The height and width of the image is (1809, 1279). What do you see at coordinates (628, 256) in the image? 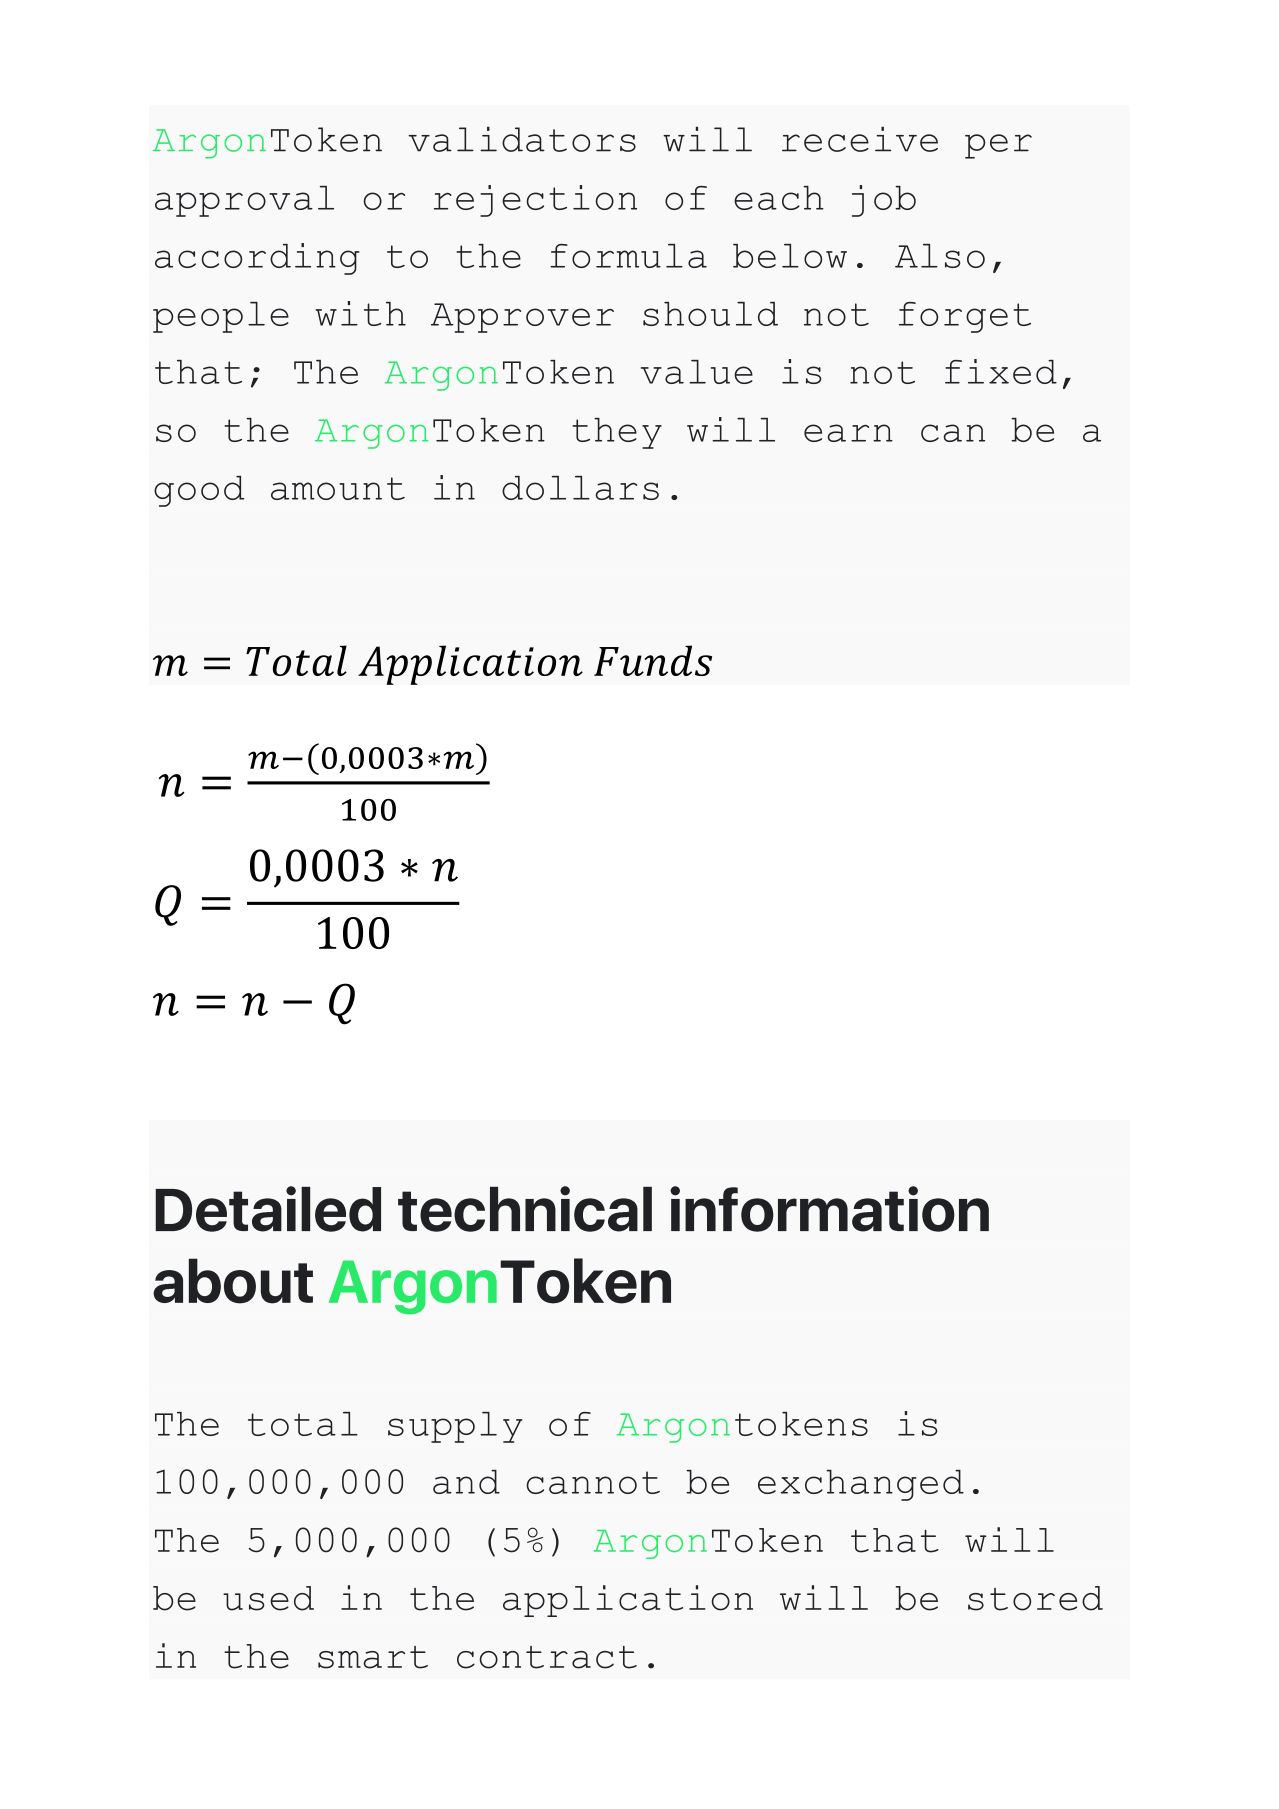
I see `formula` at bounding box center [628, 256].
